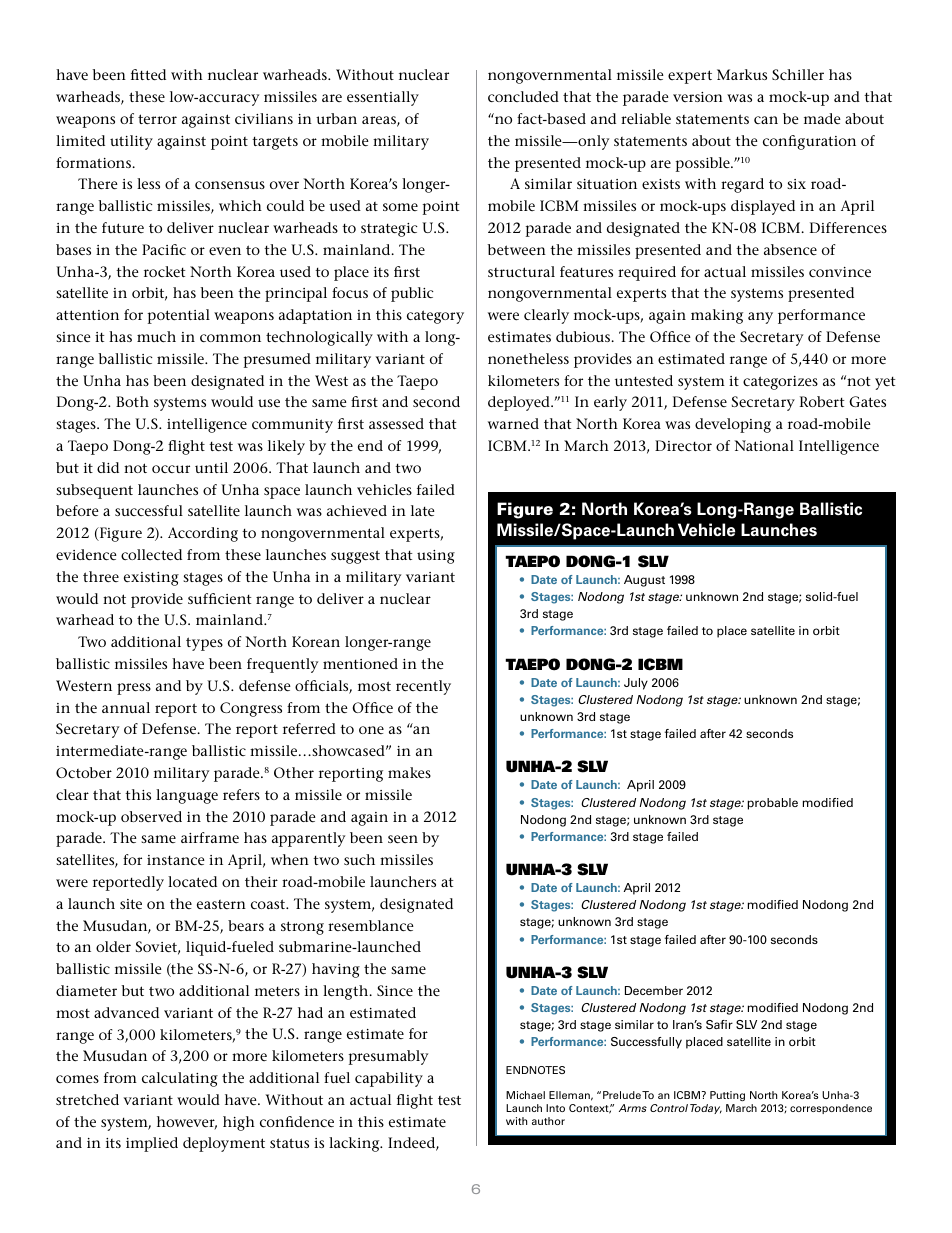  I want to click on calculating, so click(180, 1079).
